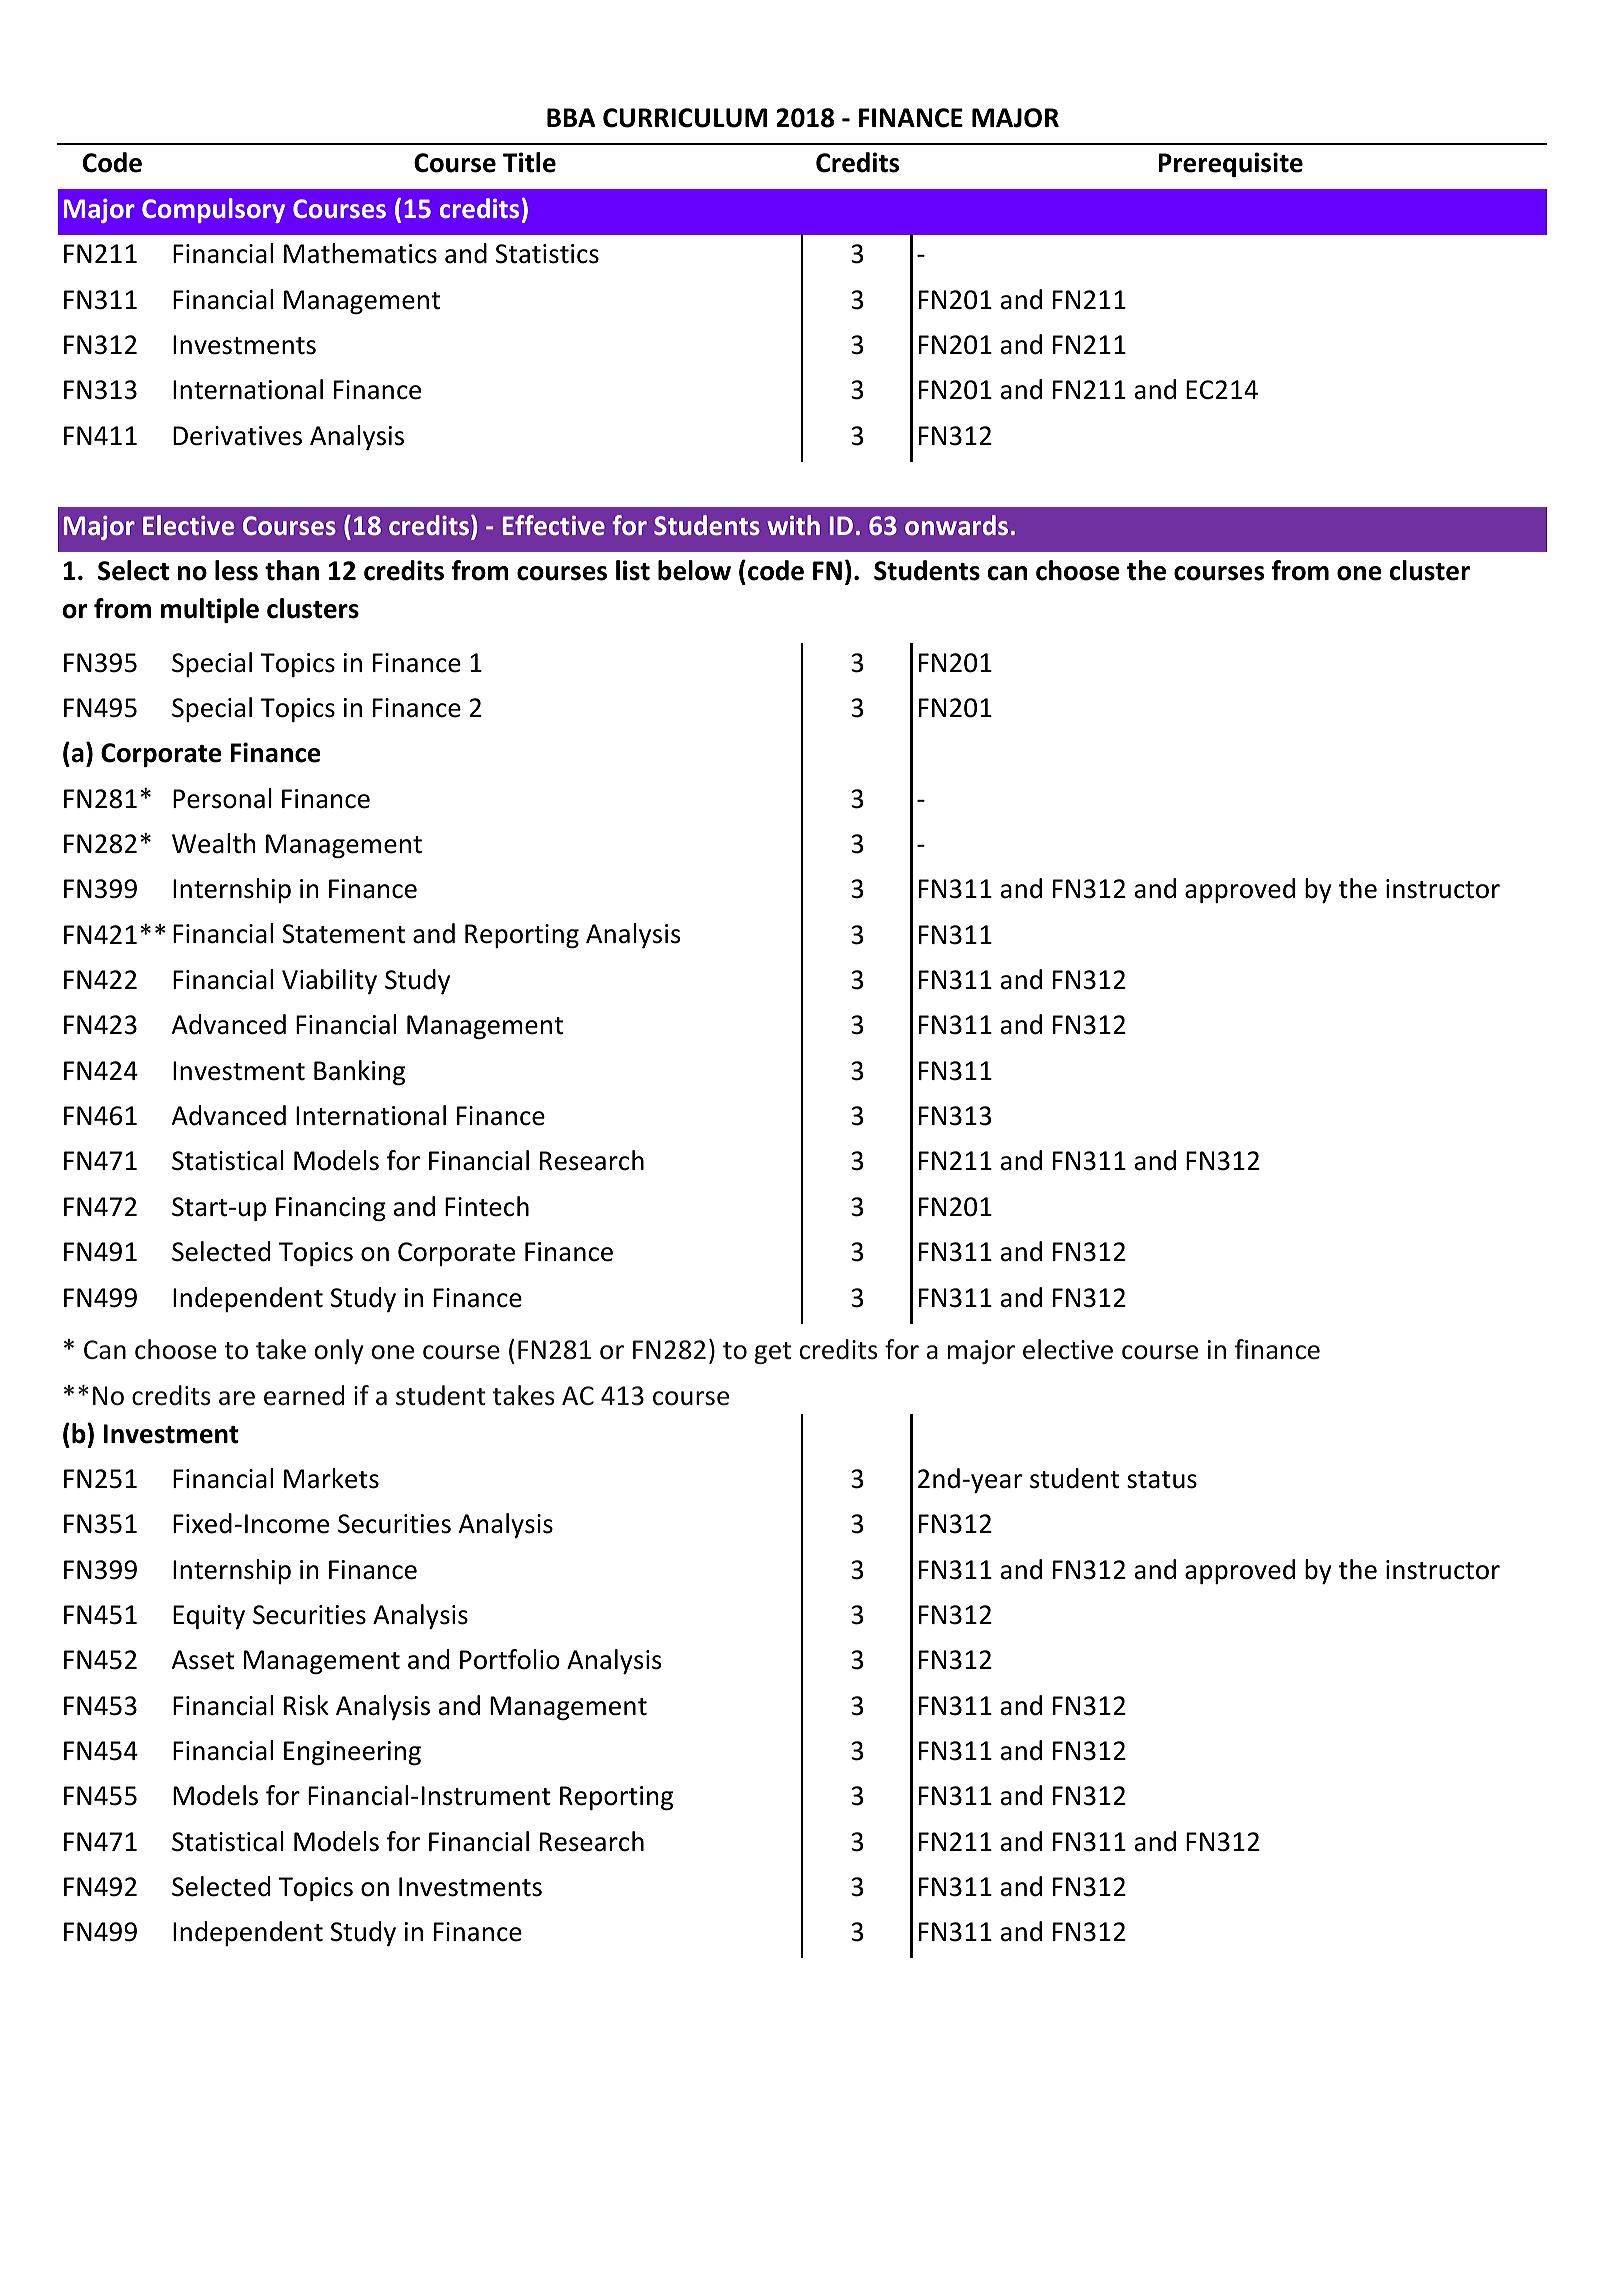 This image has height=2272, width=1606. Describe the element at coordinates (487, 1206) in the image. I see `Fintech` at that location.
